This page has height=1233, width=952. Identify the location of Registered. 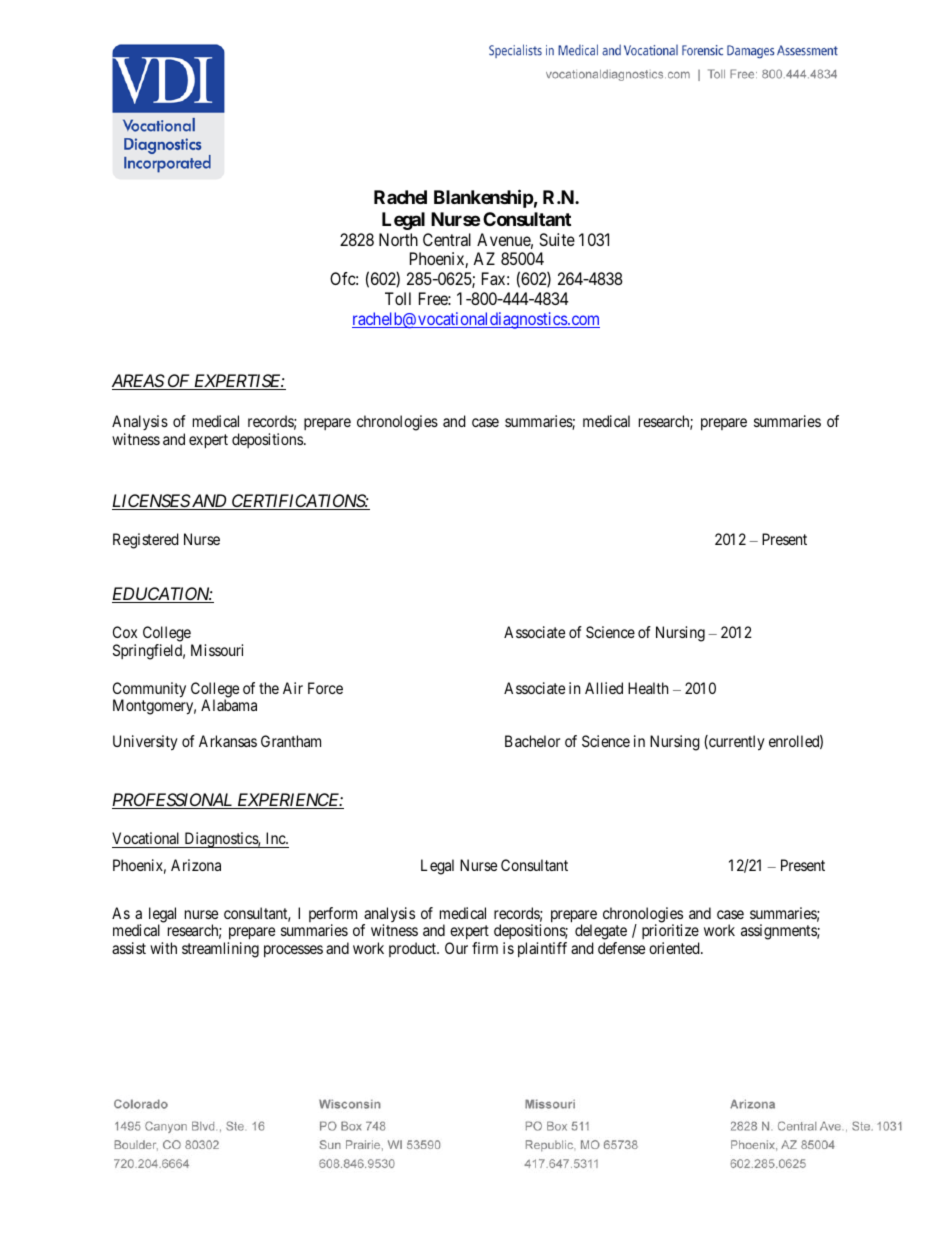
(146, 541).
